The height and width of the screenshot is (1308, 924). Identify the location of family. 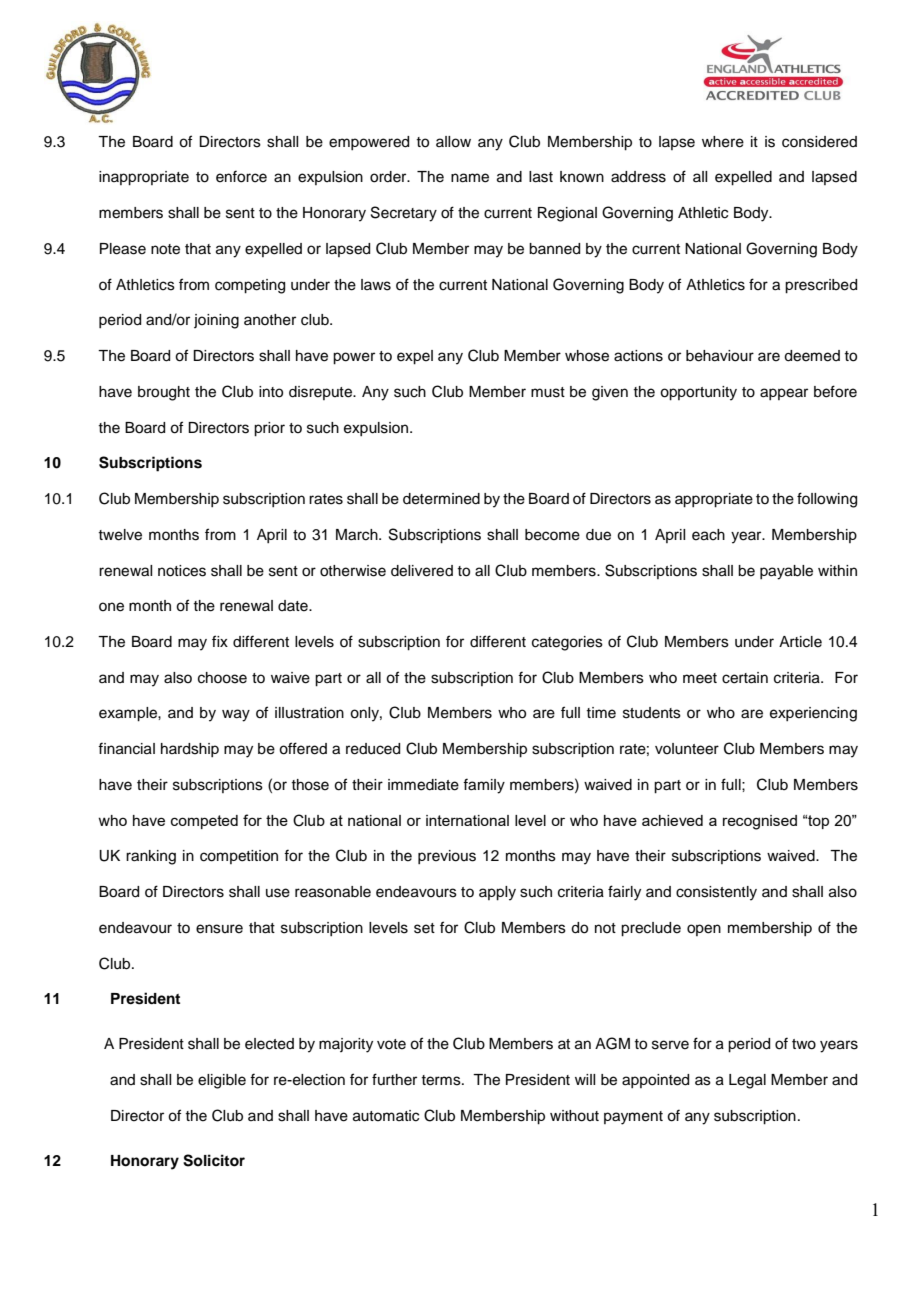
(484, 786).
